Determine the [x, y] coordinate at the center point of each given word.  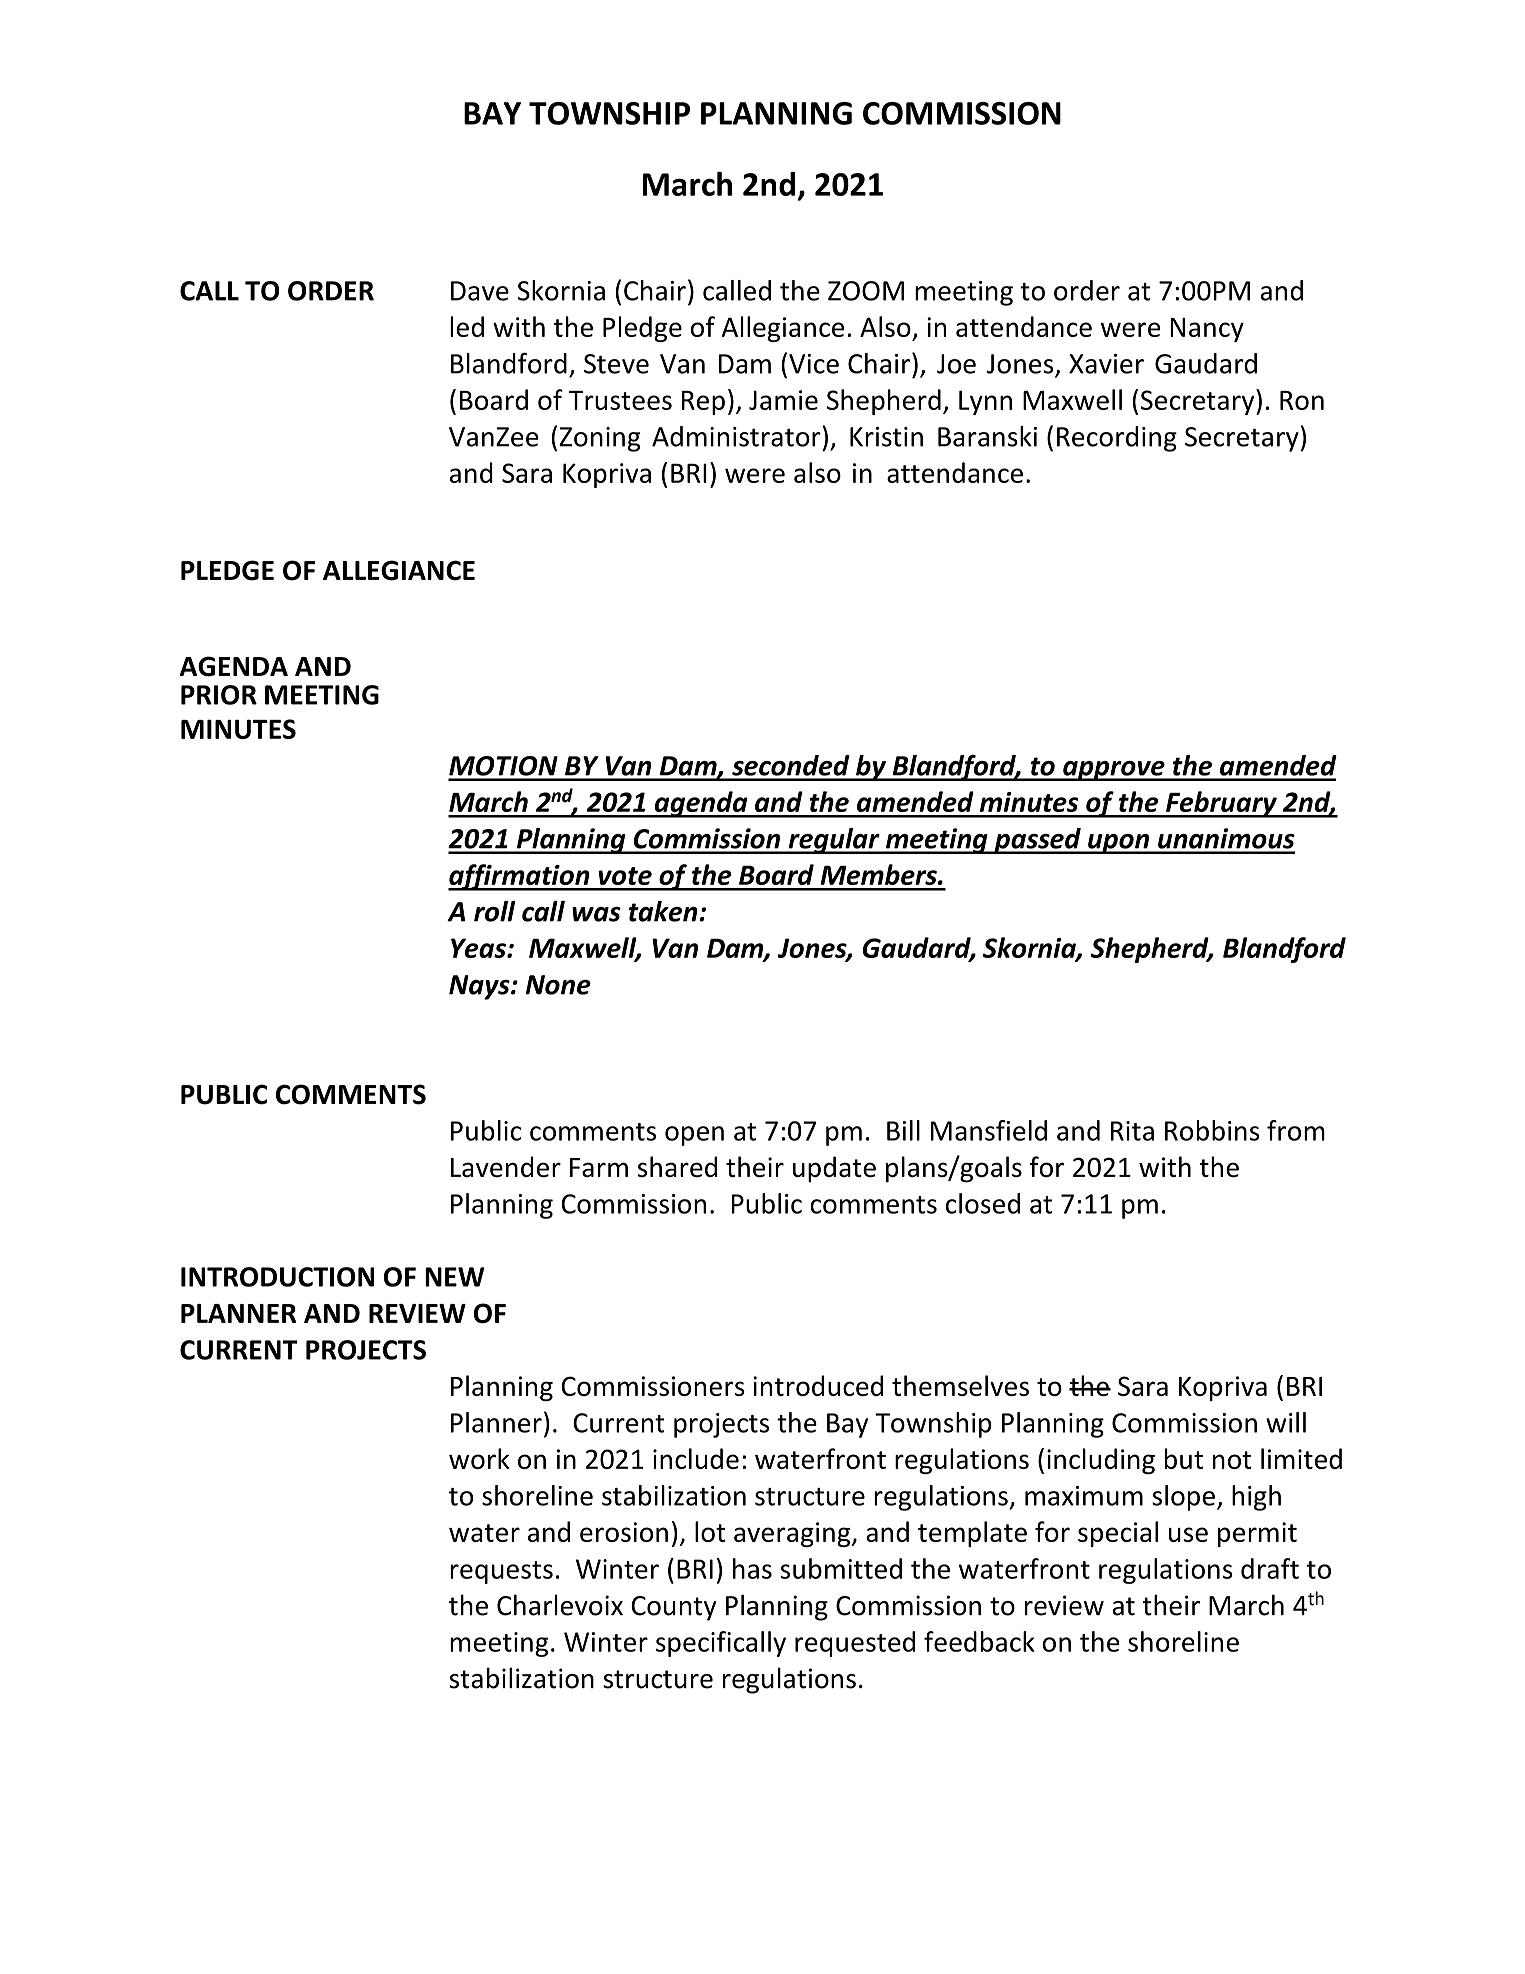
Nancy [1207, 330]
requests [501, 1572]
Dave [480, 291]
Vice [814, 364]
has [752, 1568]
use [1188, 1534]
